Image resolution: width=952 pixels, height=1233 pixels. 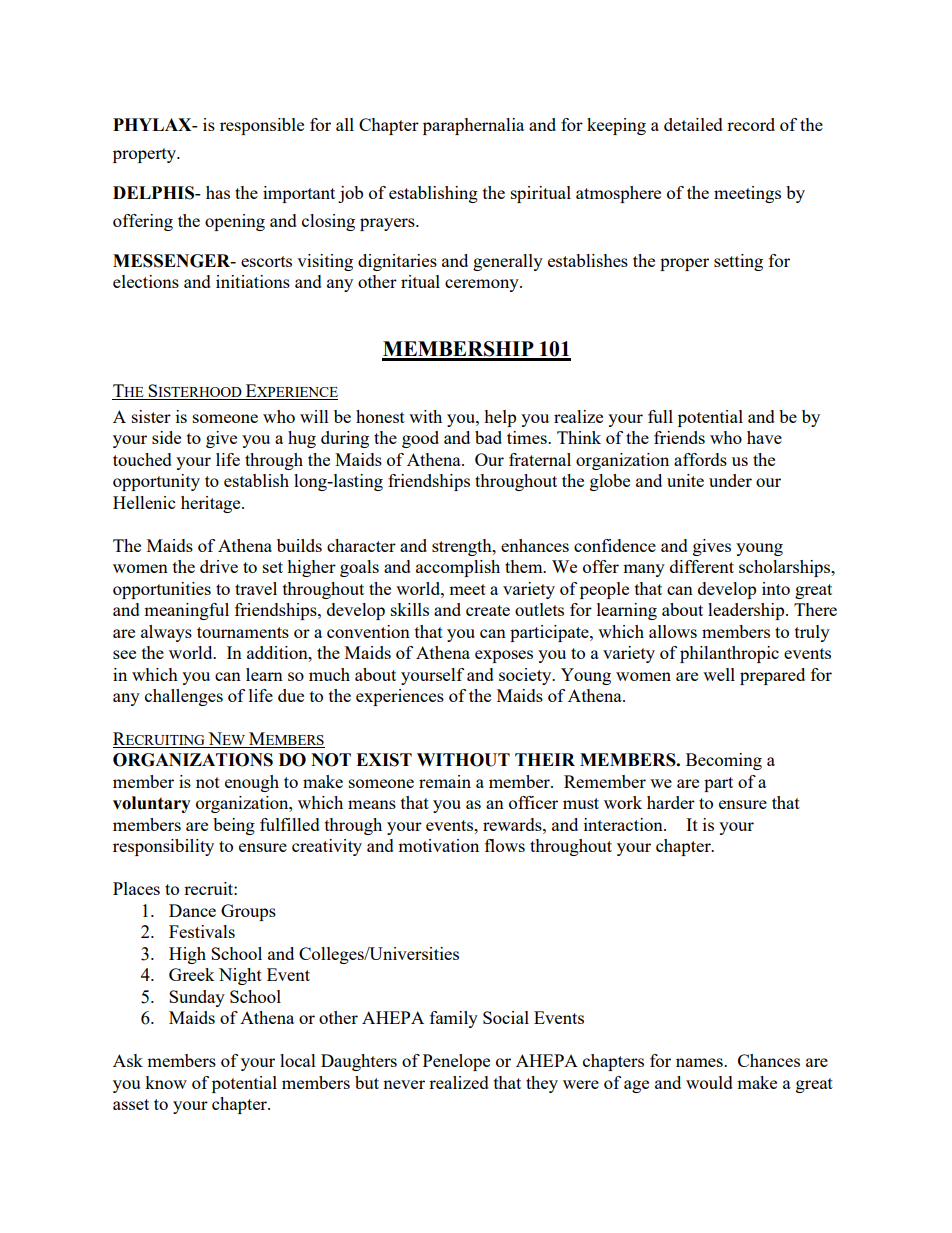 I want to click on responsible, so click(x=262, y=126).
